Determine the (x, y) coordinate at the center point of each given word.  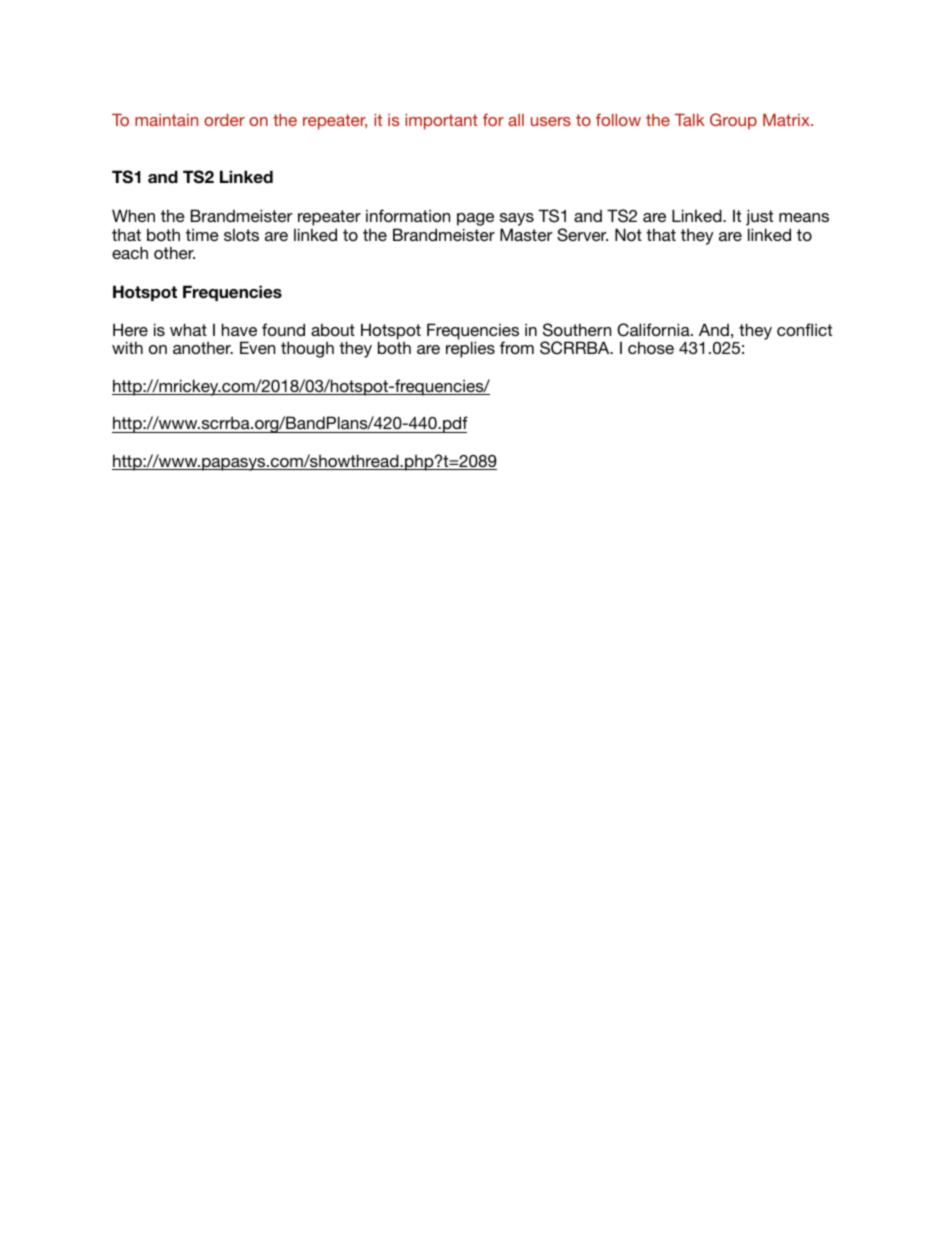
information (408, 215)
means (804, 217)
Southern (577, 330)
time (202, 234)
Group (733, 121)
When (133, 215)
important (441, 122)
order (224, 120)
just (759, 217)
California (654, 330)
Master (526, 234)
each (130, 252)
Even (257, 347)
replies (470, 349)
